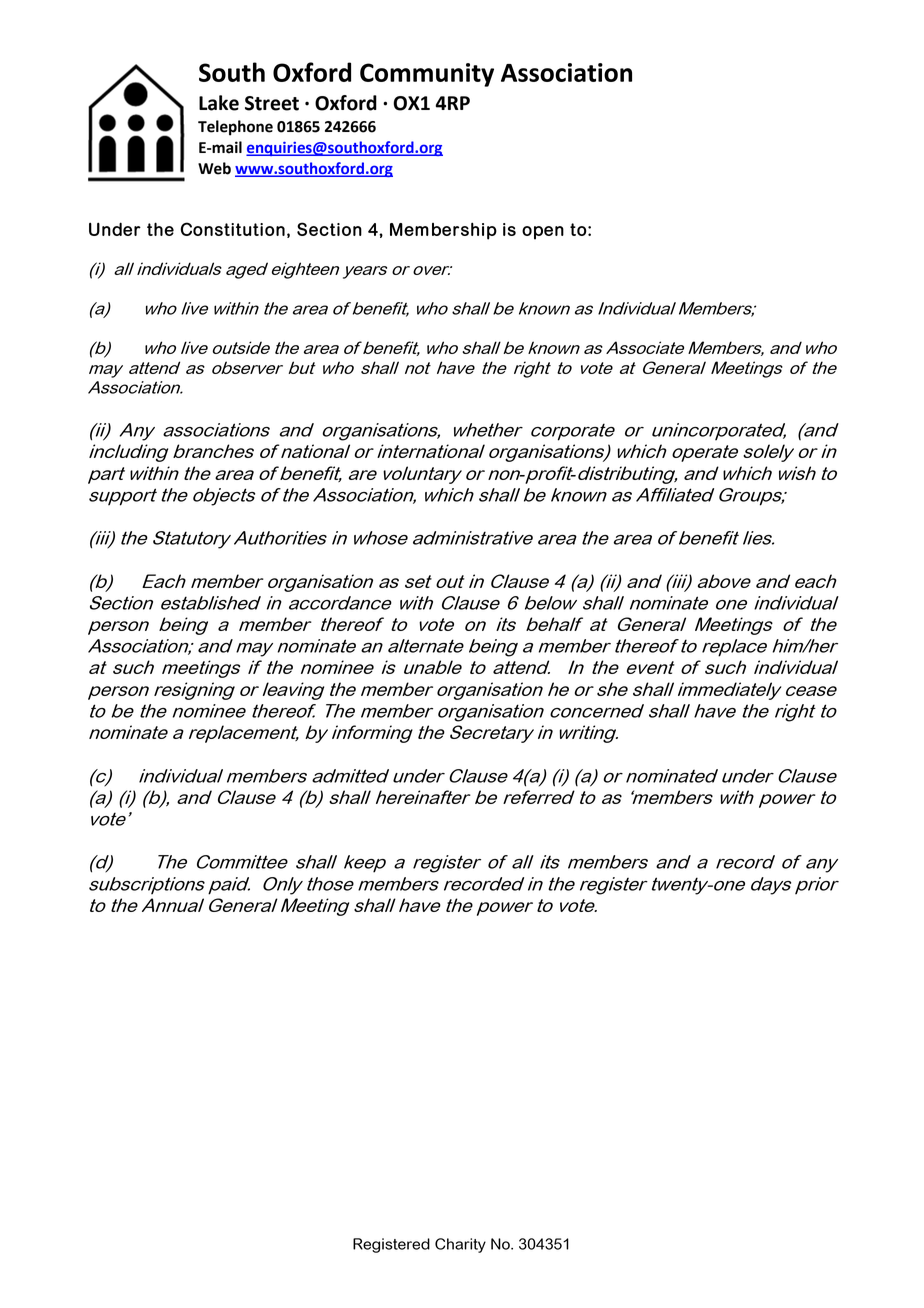 The width and height of the screenshot is (924, 1308). I want to click on Web, so click(214, 168).
